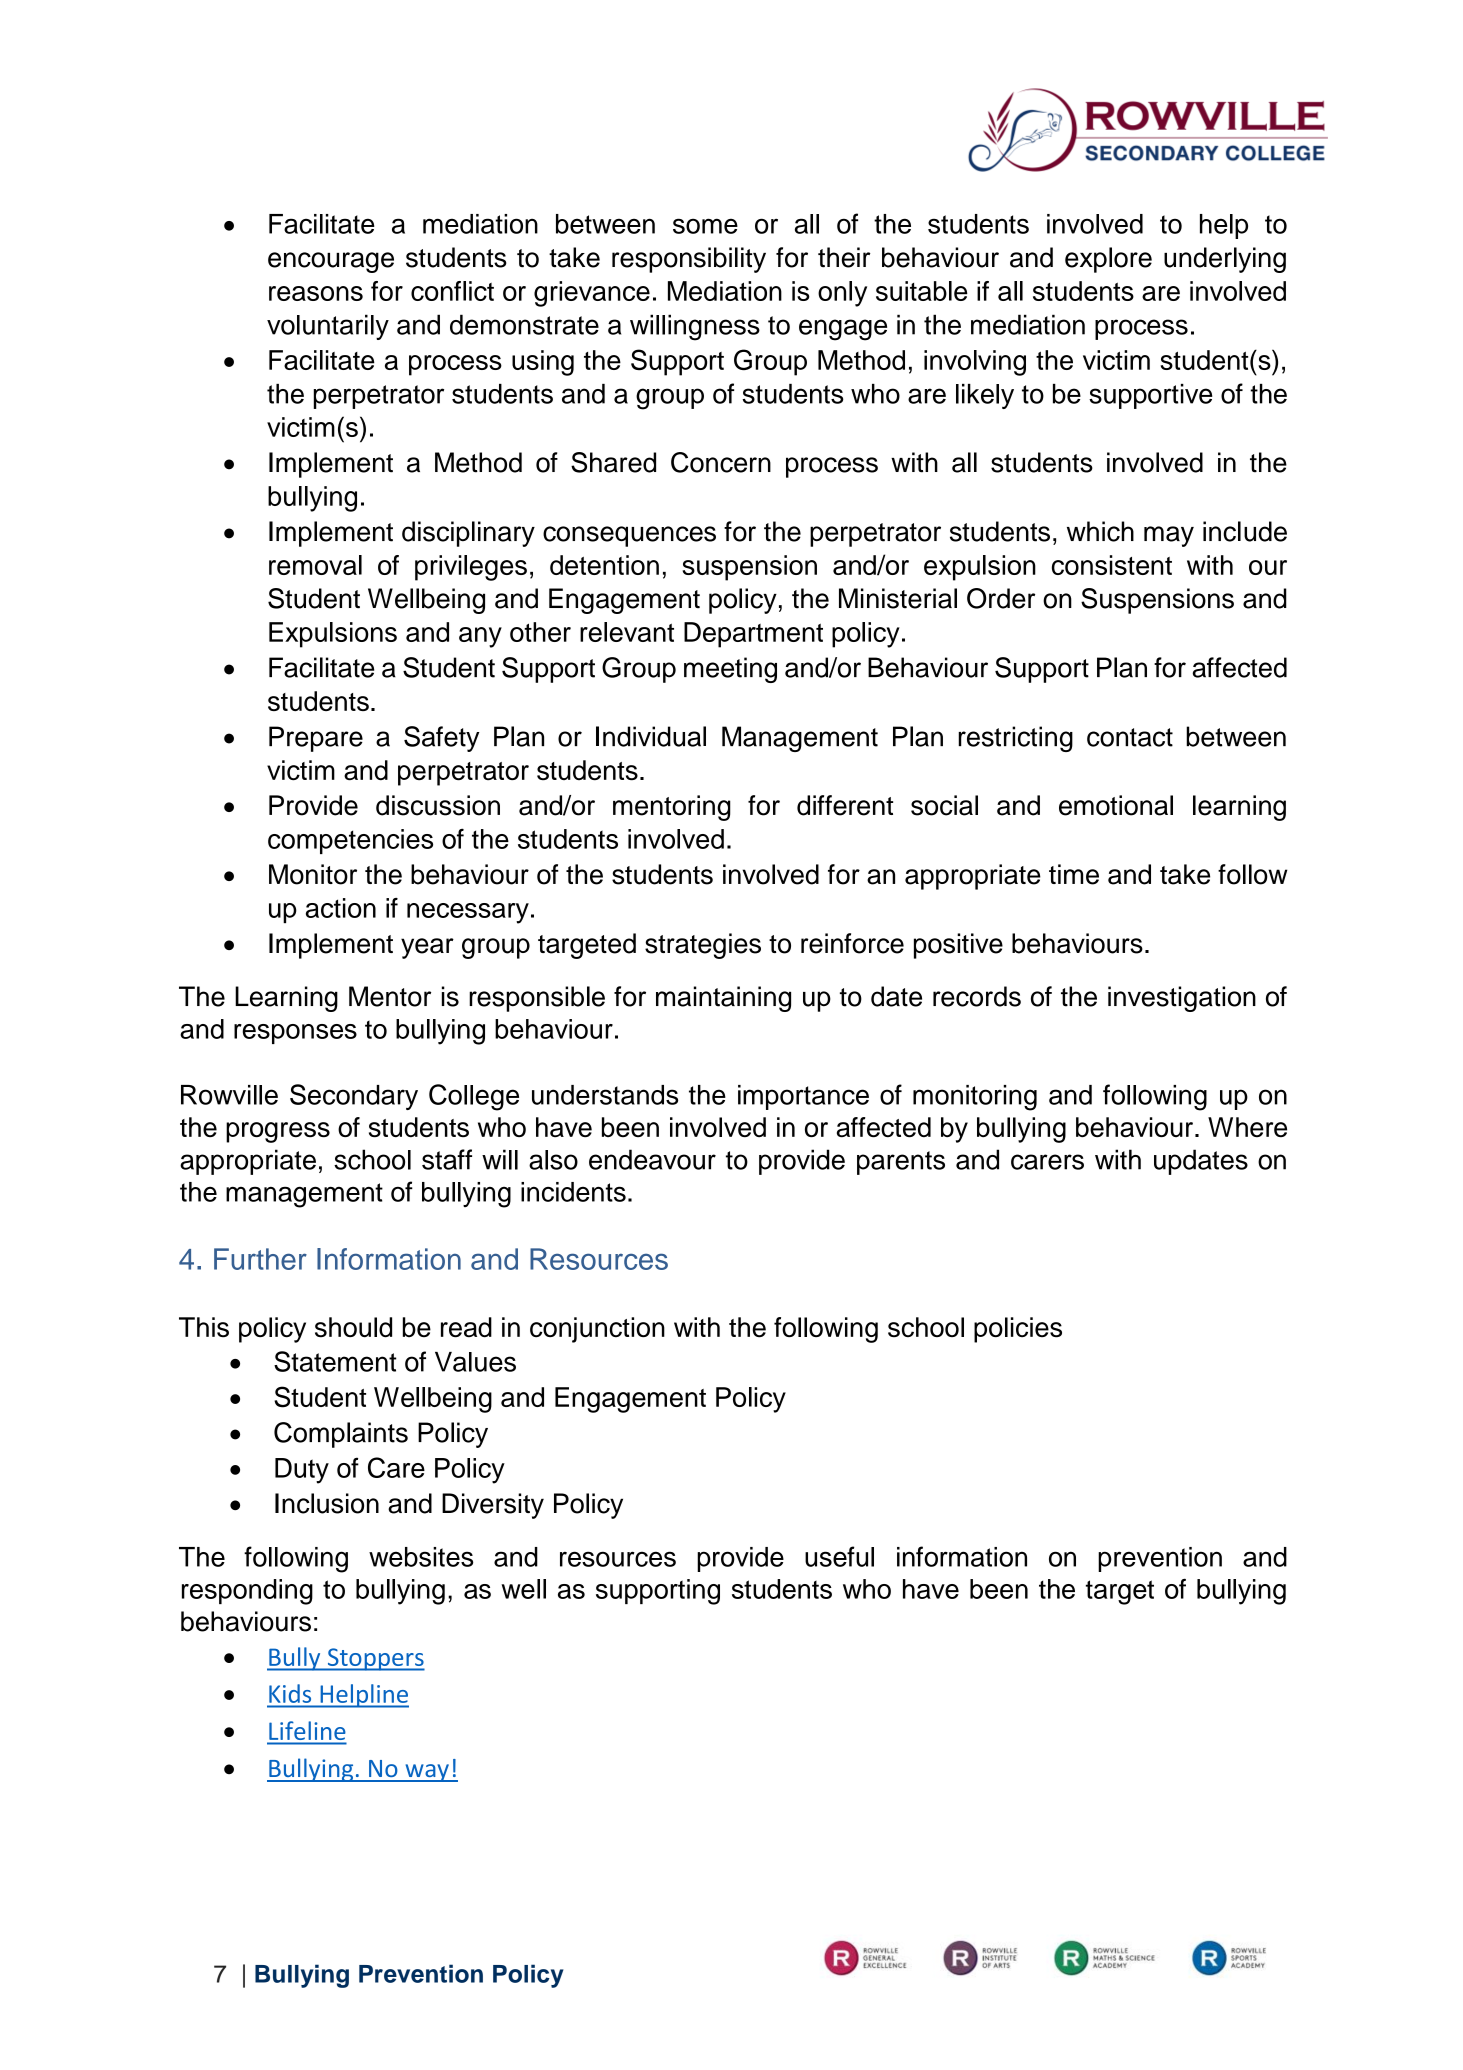 Image resolution: width=1463 pixels, height=2070 pixels. I want to click on Diversity, so click(493, 1506).
